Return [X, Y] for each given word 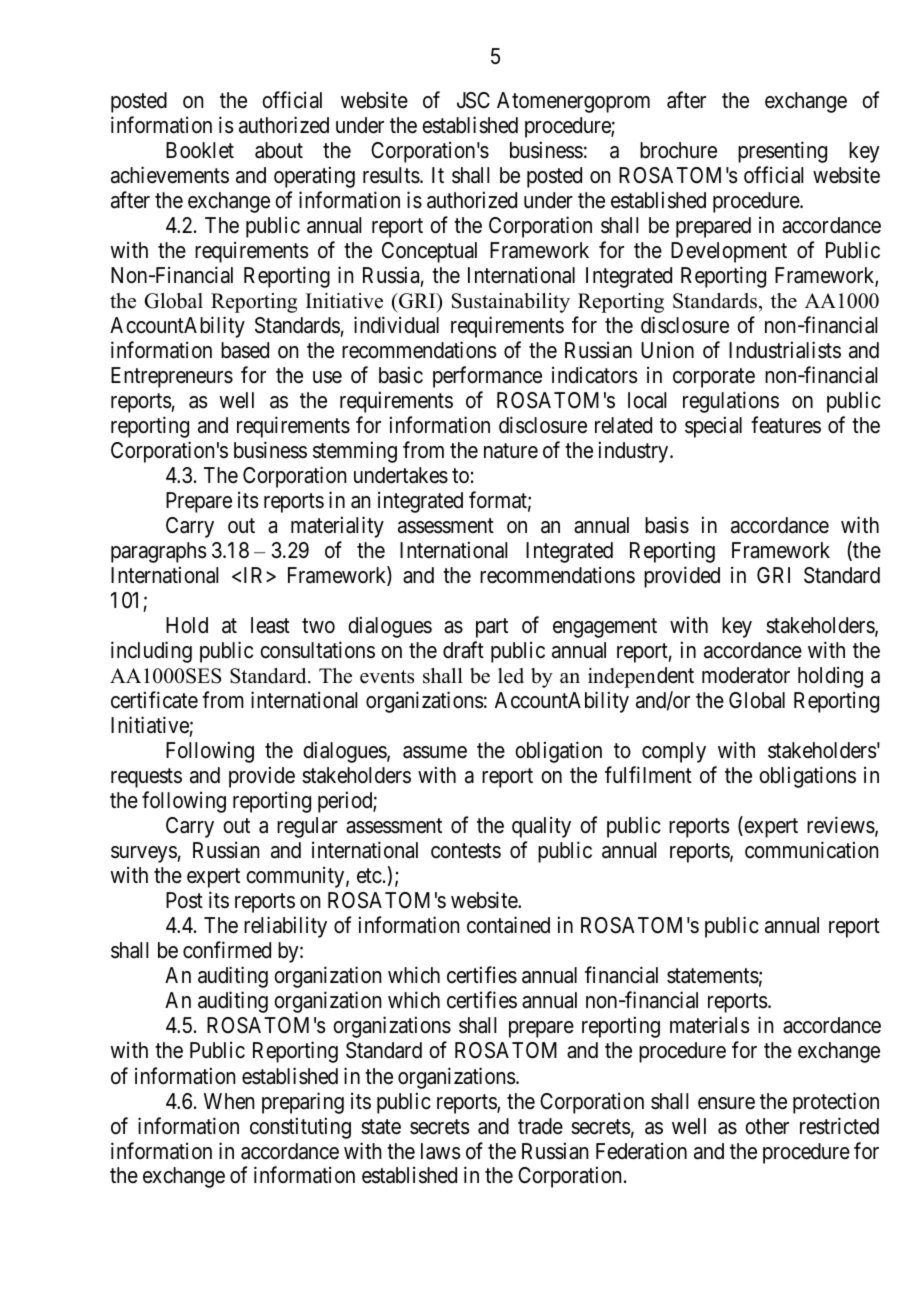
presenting [782, 152]
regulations [731, 402]
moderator [746, 675]
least [270, 625]
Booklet [200, 150]
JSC [473, 100]
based [245, 350]
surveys [144, 854]
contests [466, 851]
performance [487, 377]
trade [540, 1126]
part [492, 628]
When [229, 1101]
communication [811, 850]
